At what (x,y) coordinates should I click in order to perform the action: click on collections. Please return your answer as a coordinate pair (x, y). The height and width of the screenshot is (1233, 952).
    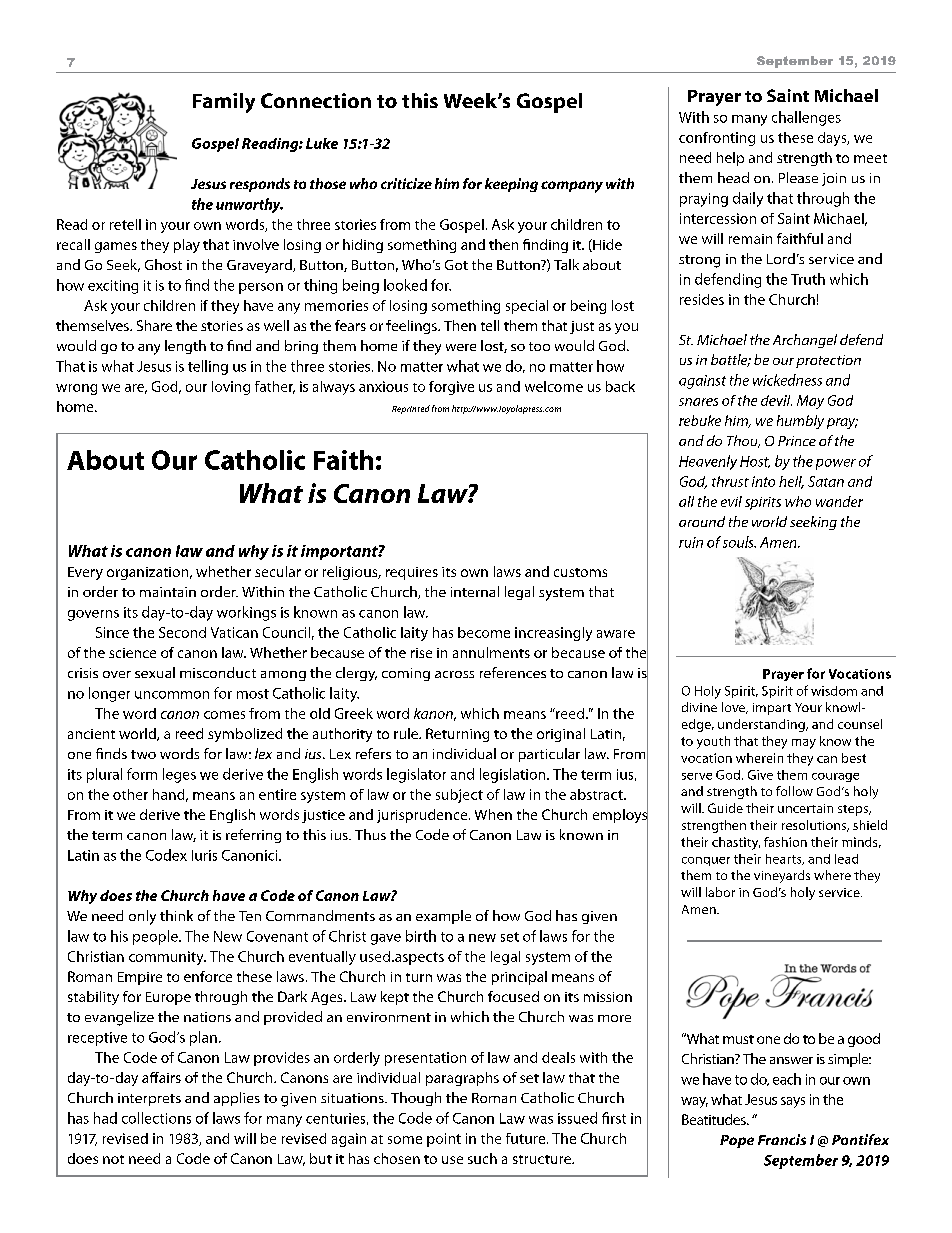
    Looking at the image, I should click on (156, 1118).
